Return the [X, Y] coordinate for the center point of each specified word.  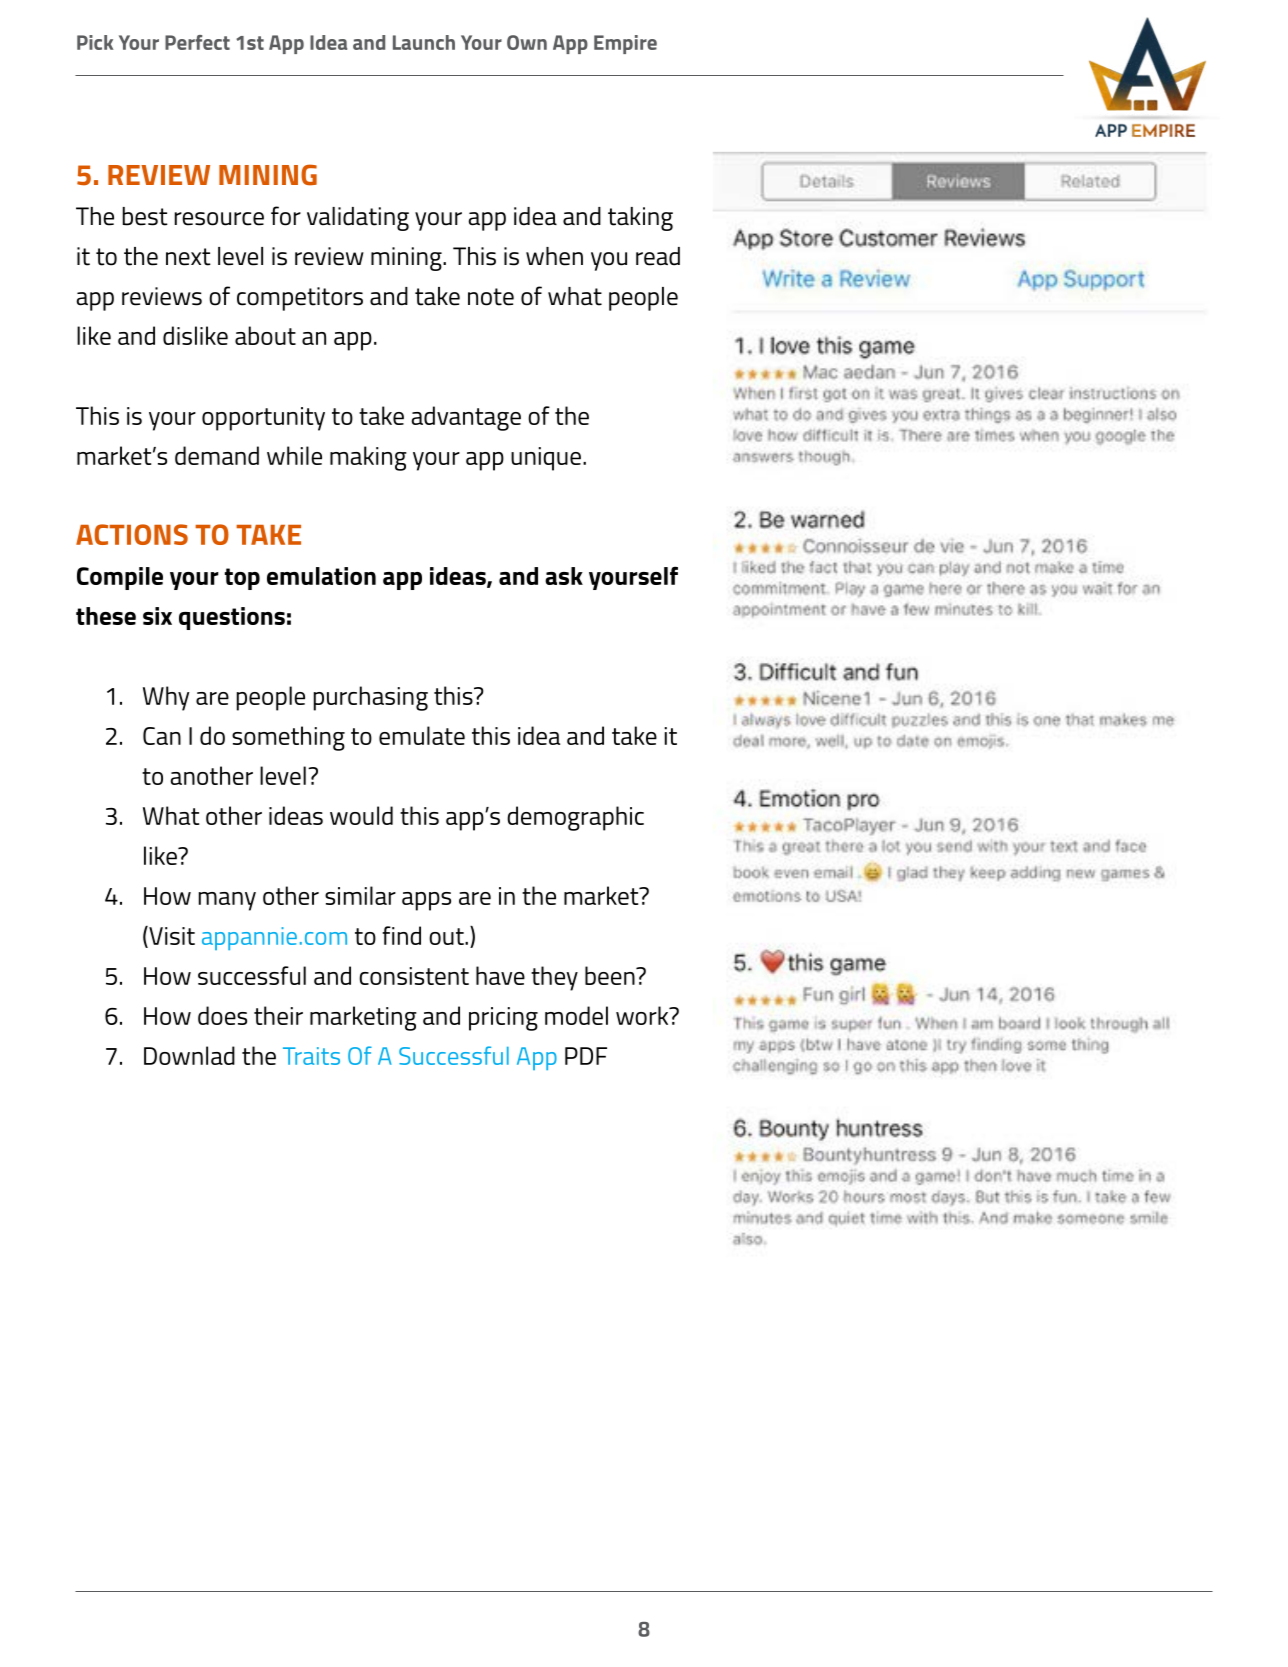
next [188, 257]
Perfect [197, 42]
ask [564, 576]
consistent [414, 976]
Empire [625, 44]
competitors [300, 299]
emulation [321, 576]
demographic [575, 818]
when [554, 256]
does [222, 1015]
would [361, 815]
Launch [424, 42]
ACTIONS [132, 534]
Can [162, 736]
